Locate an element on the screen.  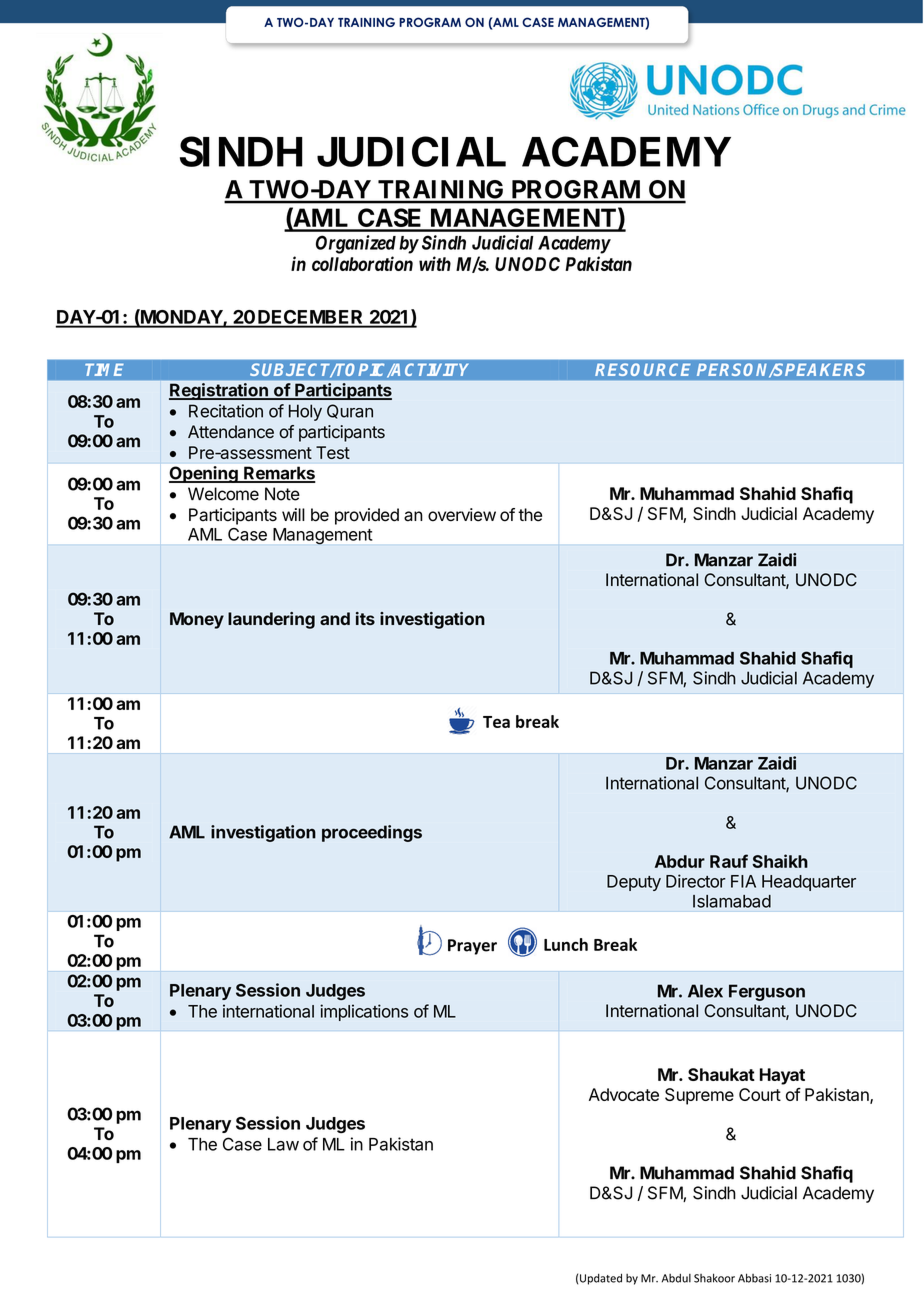
Organized is located at coordinates (356, 244).
